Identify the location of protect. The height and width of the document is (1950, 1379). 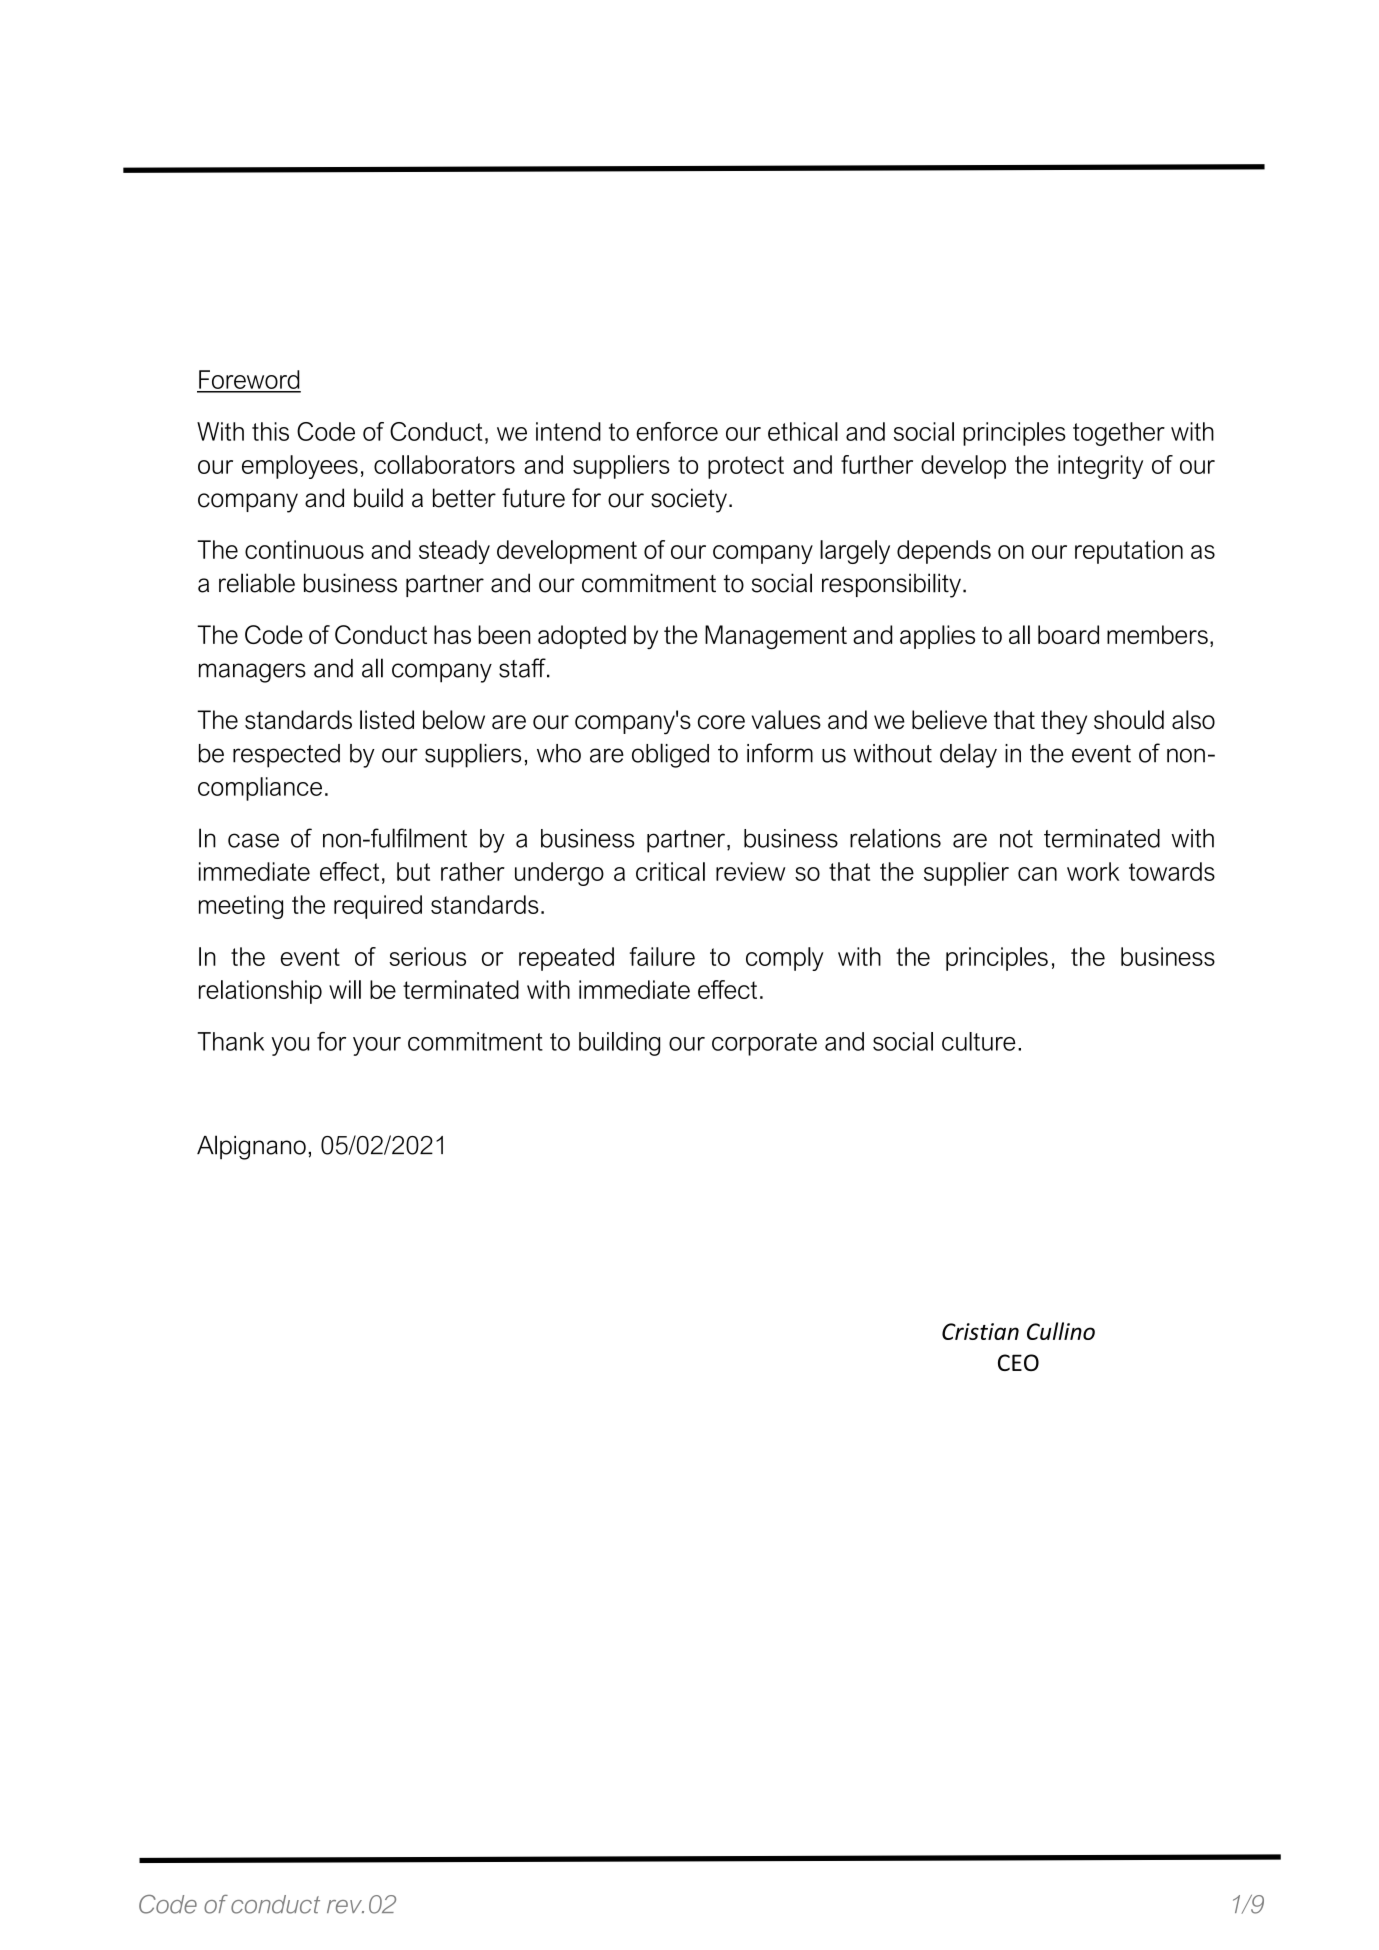
(746, 467).
